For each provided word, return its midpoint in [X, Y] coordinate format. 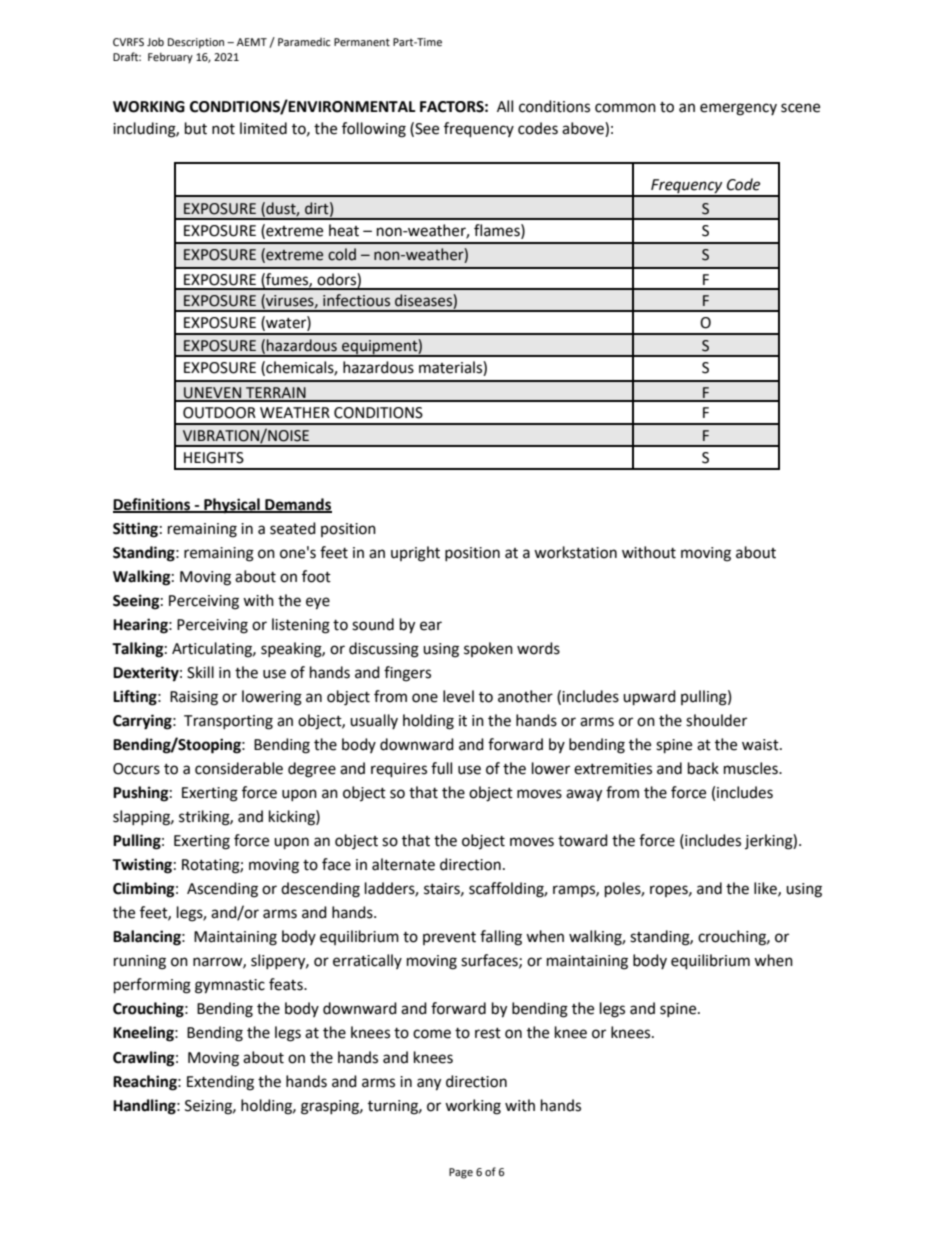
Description [196, 43]
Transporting [228, 722]
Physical [232, 506]
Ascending [222, 890]
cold [342, 254]
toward [583, 840]
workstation [575, 552]
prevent [449, 938]
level [458, 696]
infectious [356, 300]
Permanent [362, 42]
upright [415, 554]
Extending [220, 1083]
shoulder [716, 720]
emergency [738, 109]
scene [800, 108]
